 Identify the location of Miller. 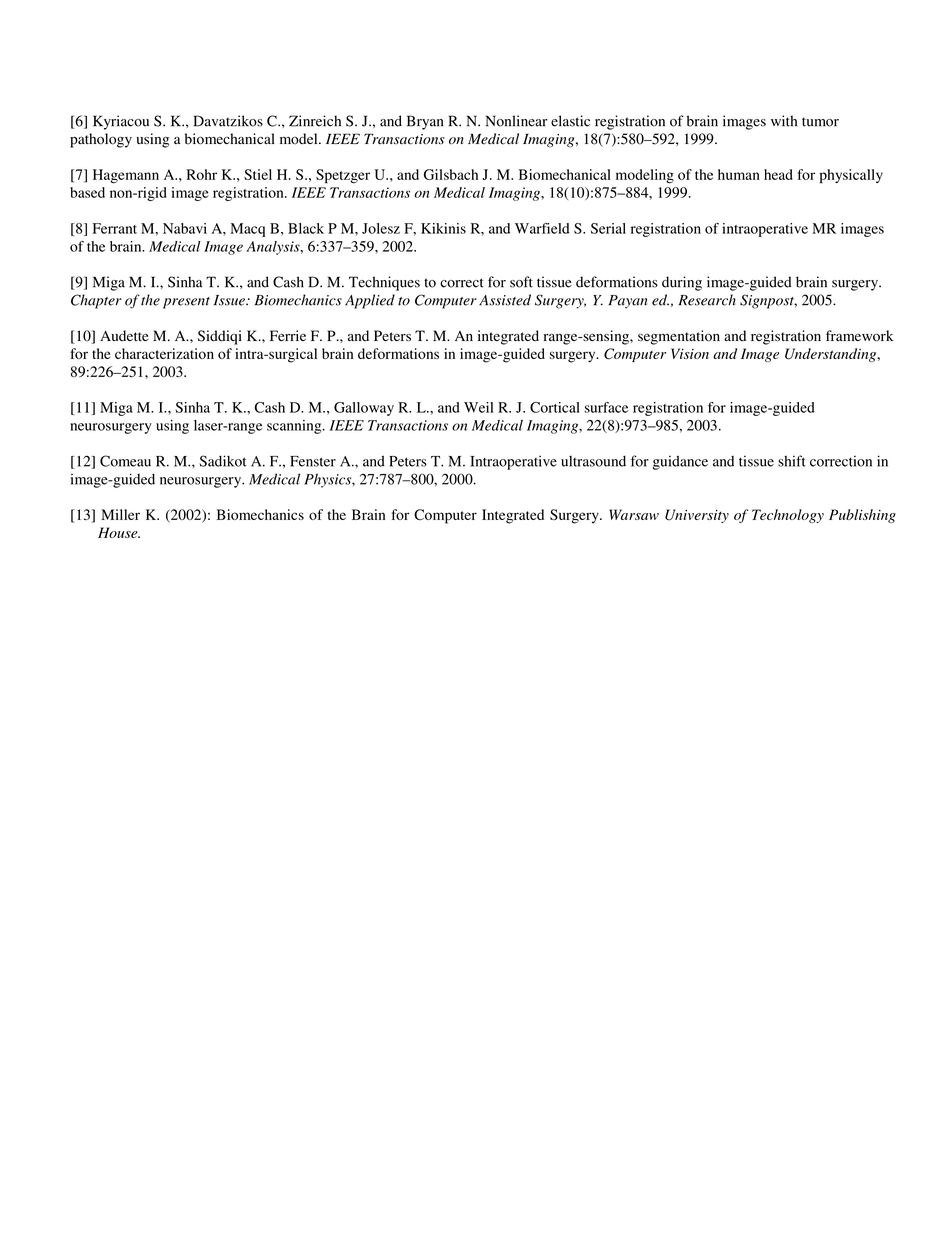
(120, 514).
